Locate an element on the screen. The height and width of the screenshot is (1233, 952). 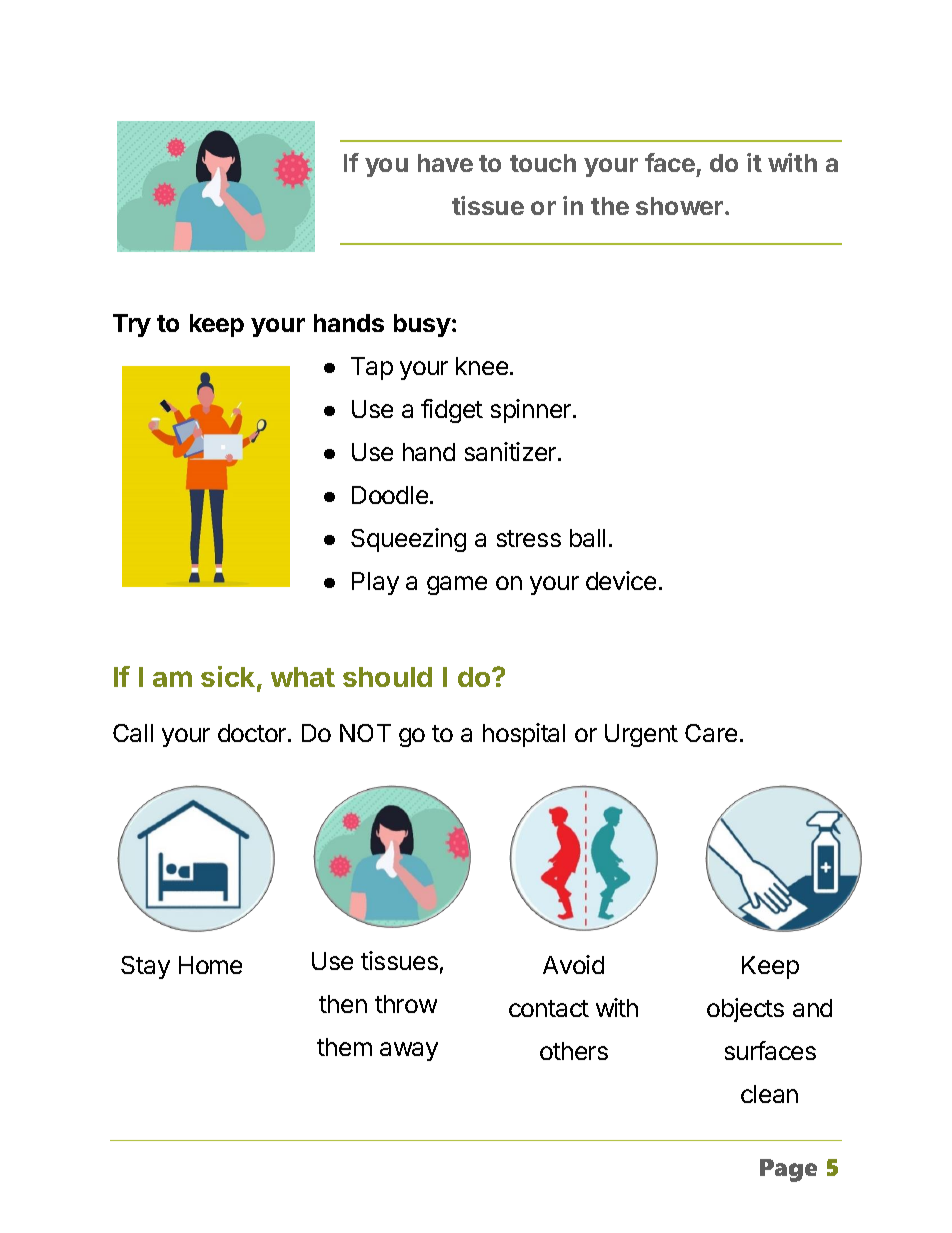
them is located at coordinates (344, 1047).
